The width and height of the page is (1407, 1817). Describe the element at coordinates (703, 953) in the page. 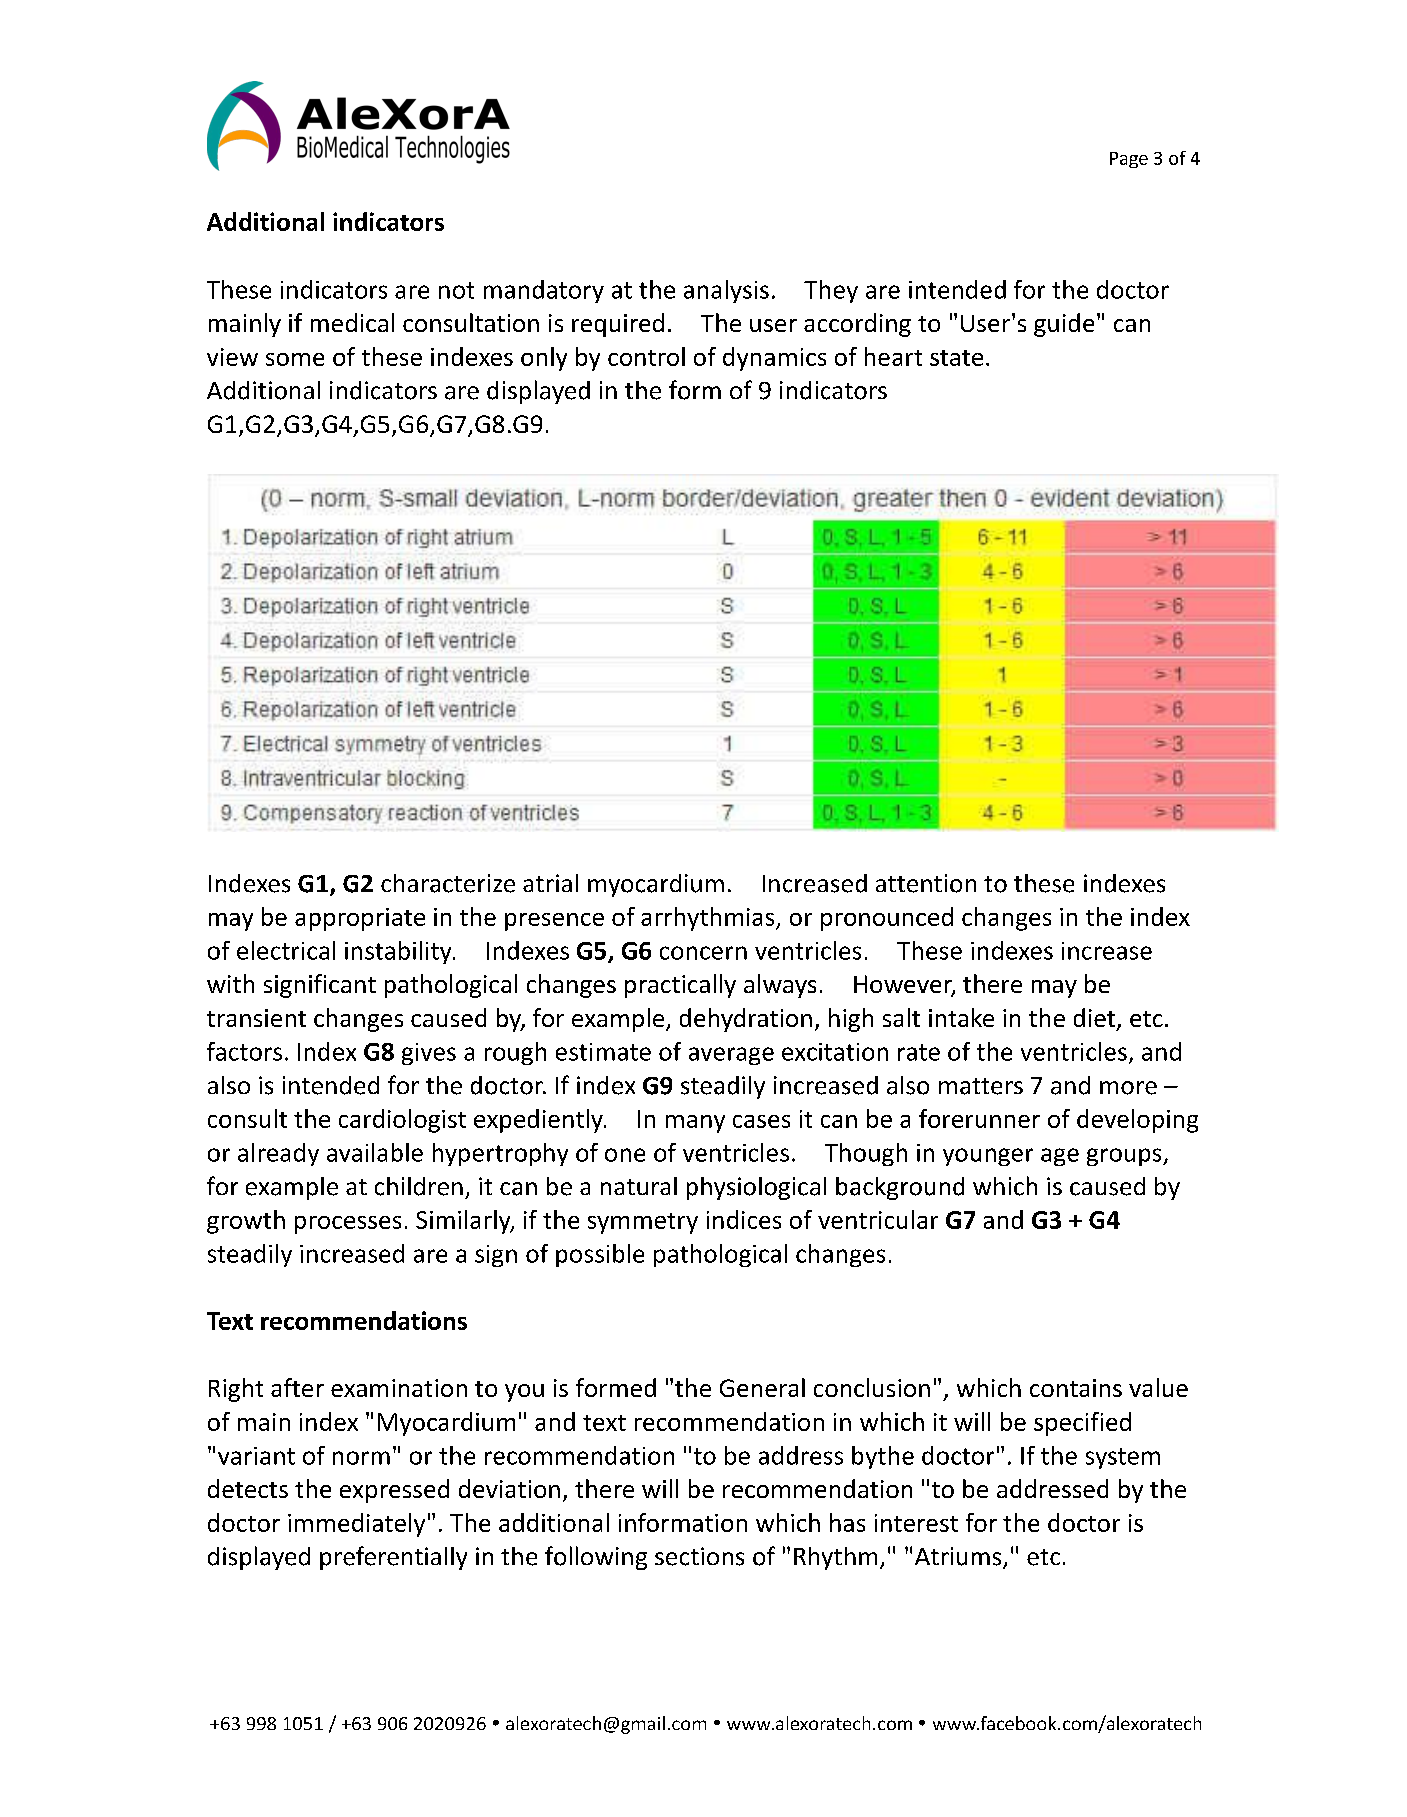

I see `concern` at that location.
